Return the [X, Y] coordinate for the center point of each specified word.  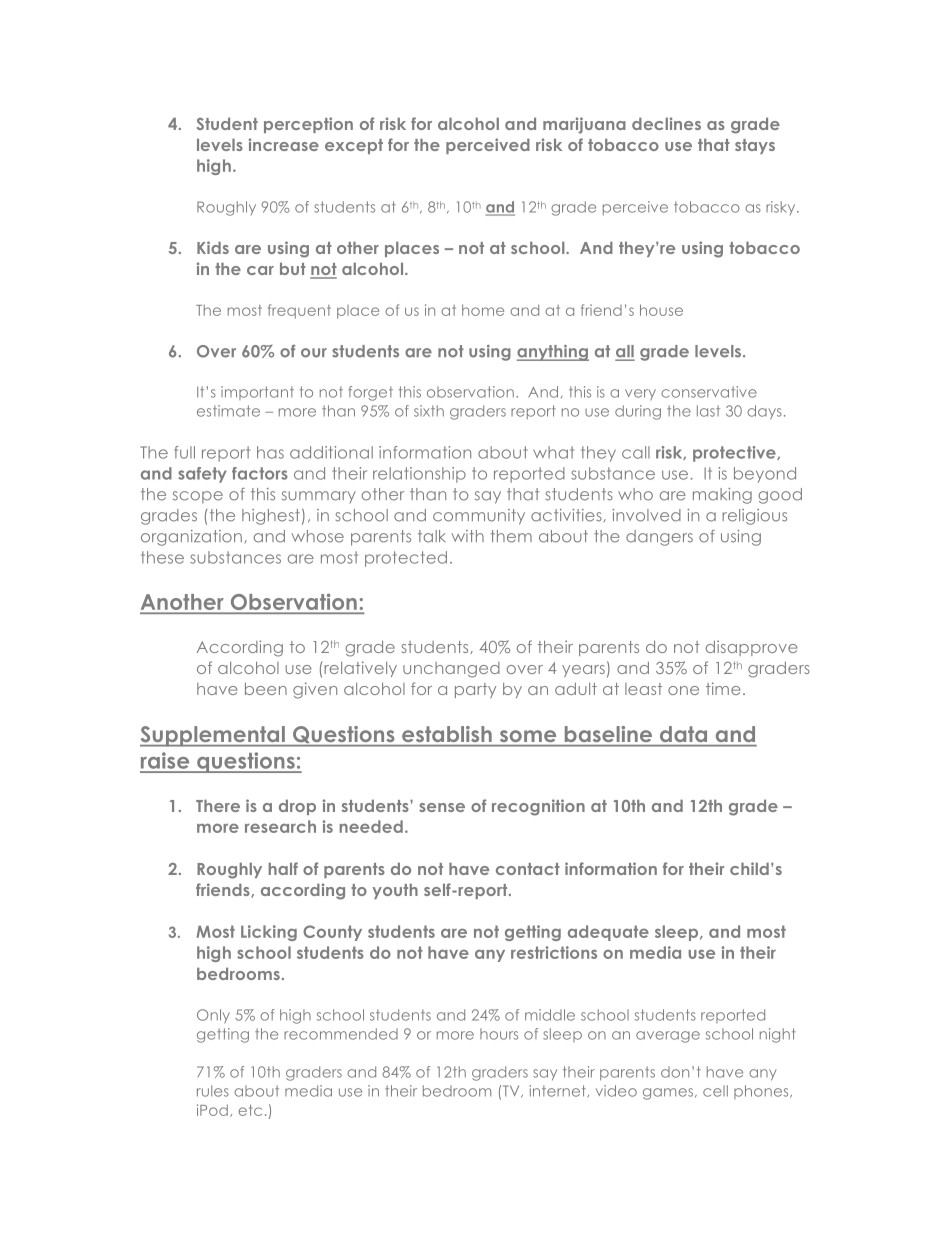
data [683, 734]
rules [213, 1091]
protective [735, 454]
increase [284, 144]
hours [499, 1034]
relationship [419, 475]
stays [755, 146]
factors [260, 473]
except [354, 146]
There [218, 806]
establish [447, 734]
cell [715, 1091]
